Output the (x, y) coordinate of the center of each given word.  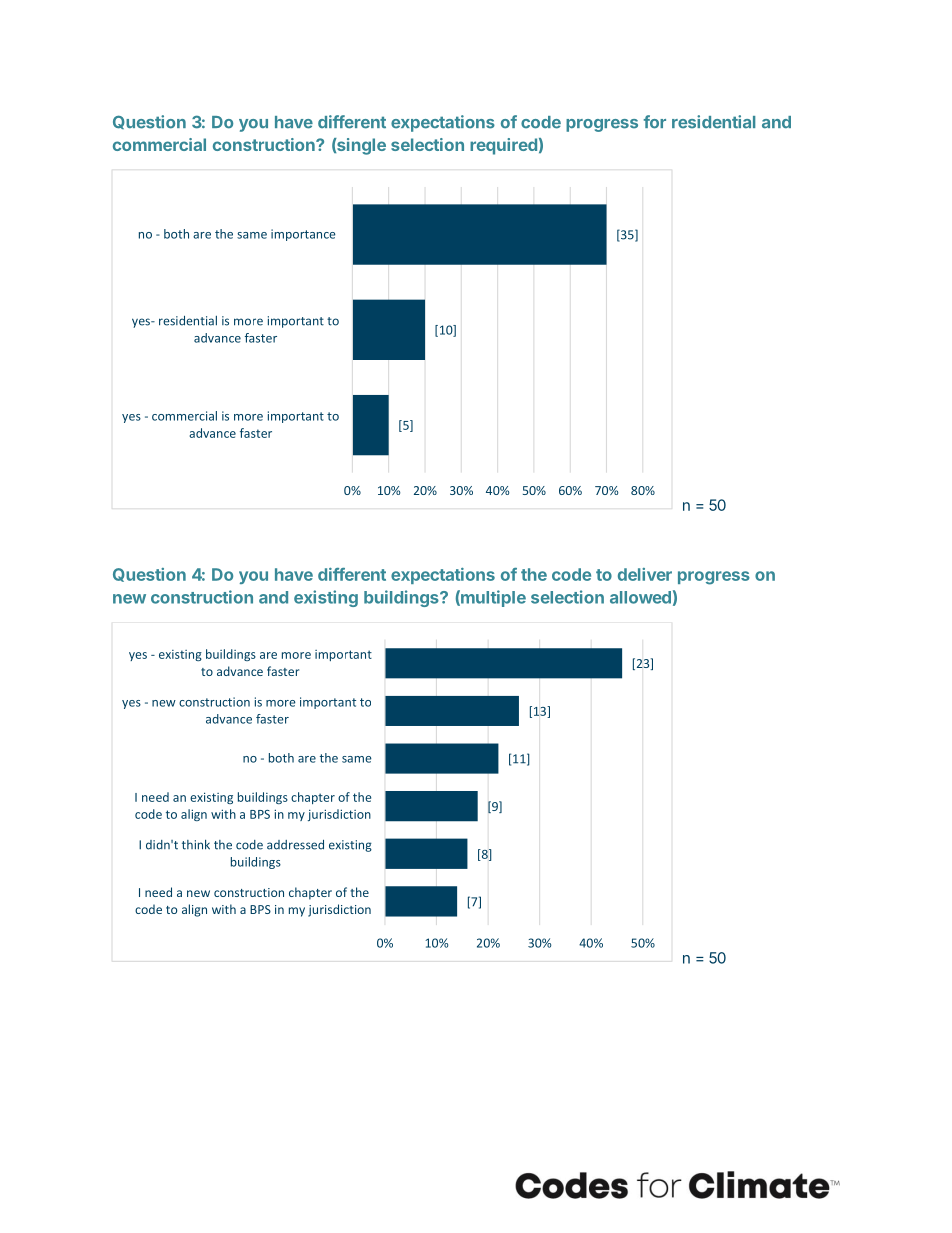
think (196, 844)
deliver (645, 574)
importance (303, 235)
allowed (640, 597)
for (655, 122)
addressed (295, 845)
